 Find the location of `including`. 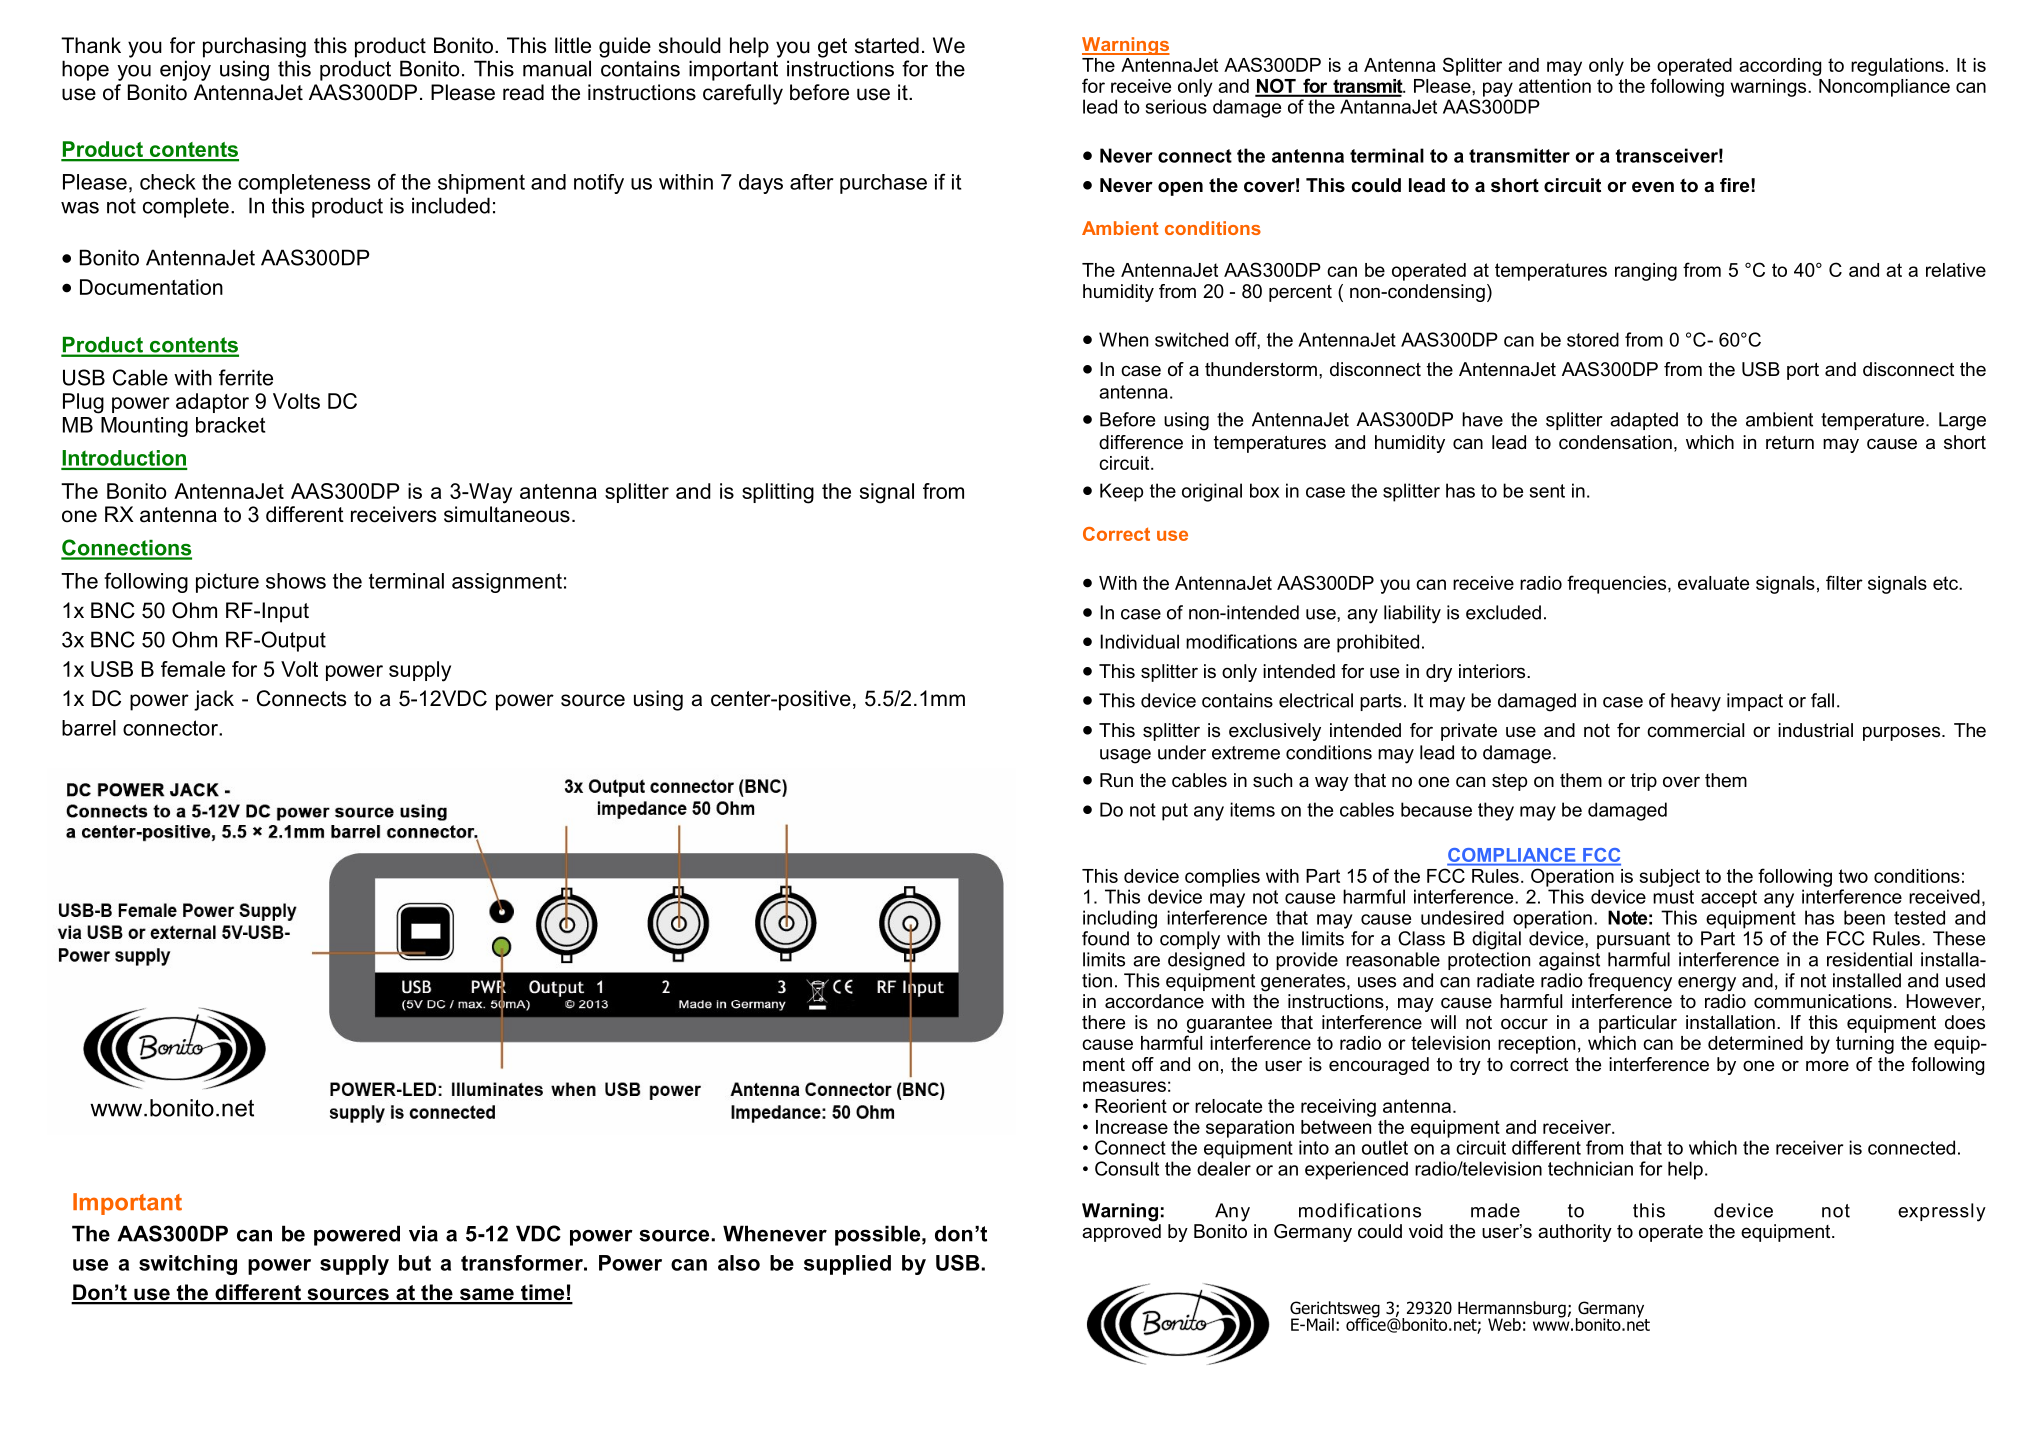

including is located at coordinates (1120, 919).
